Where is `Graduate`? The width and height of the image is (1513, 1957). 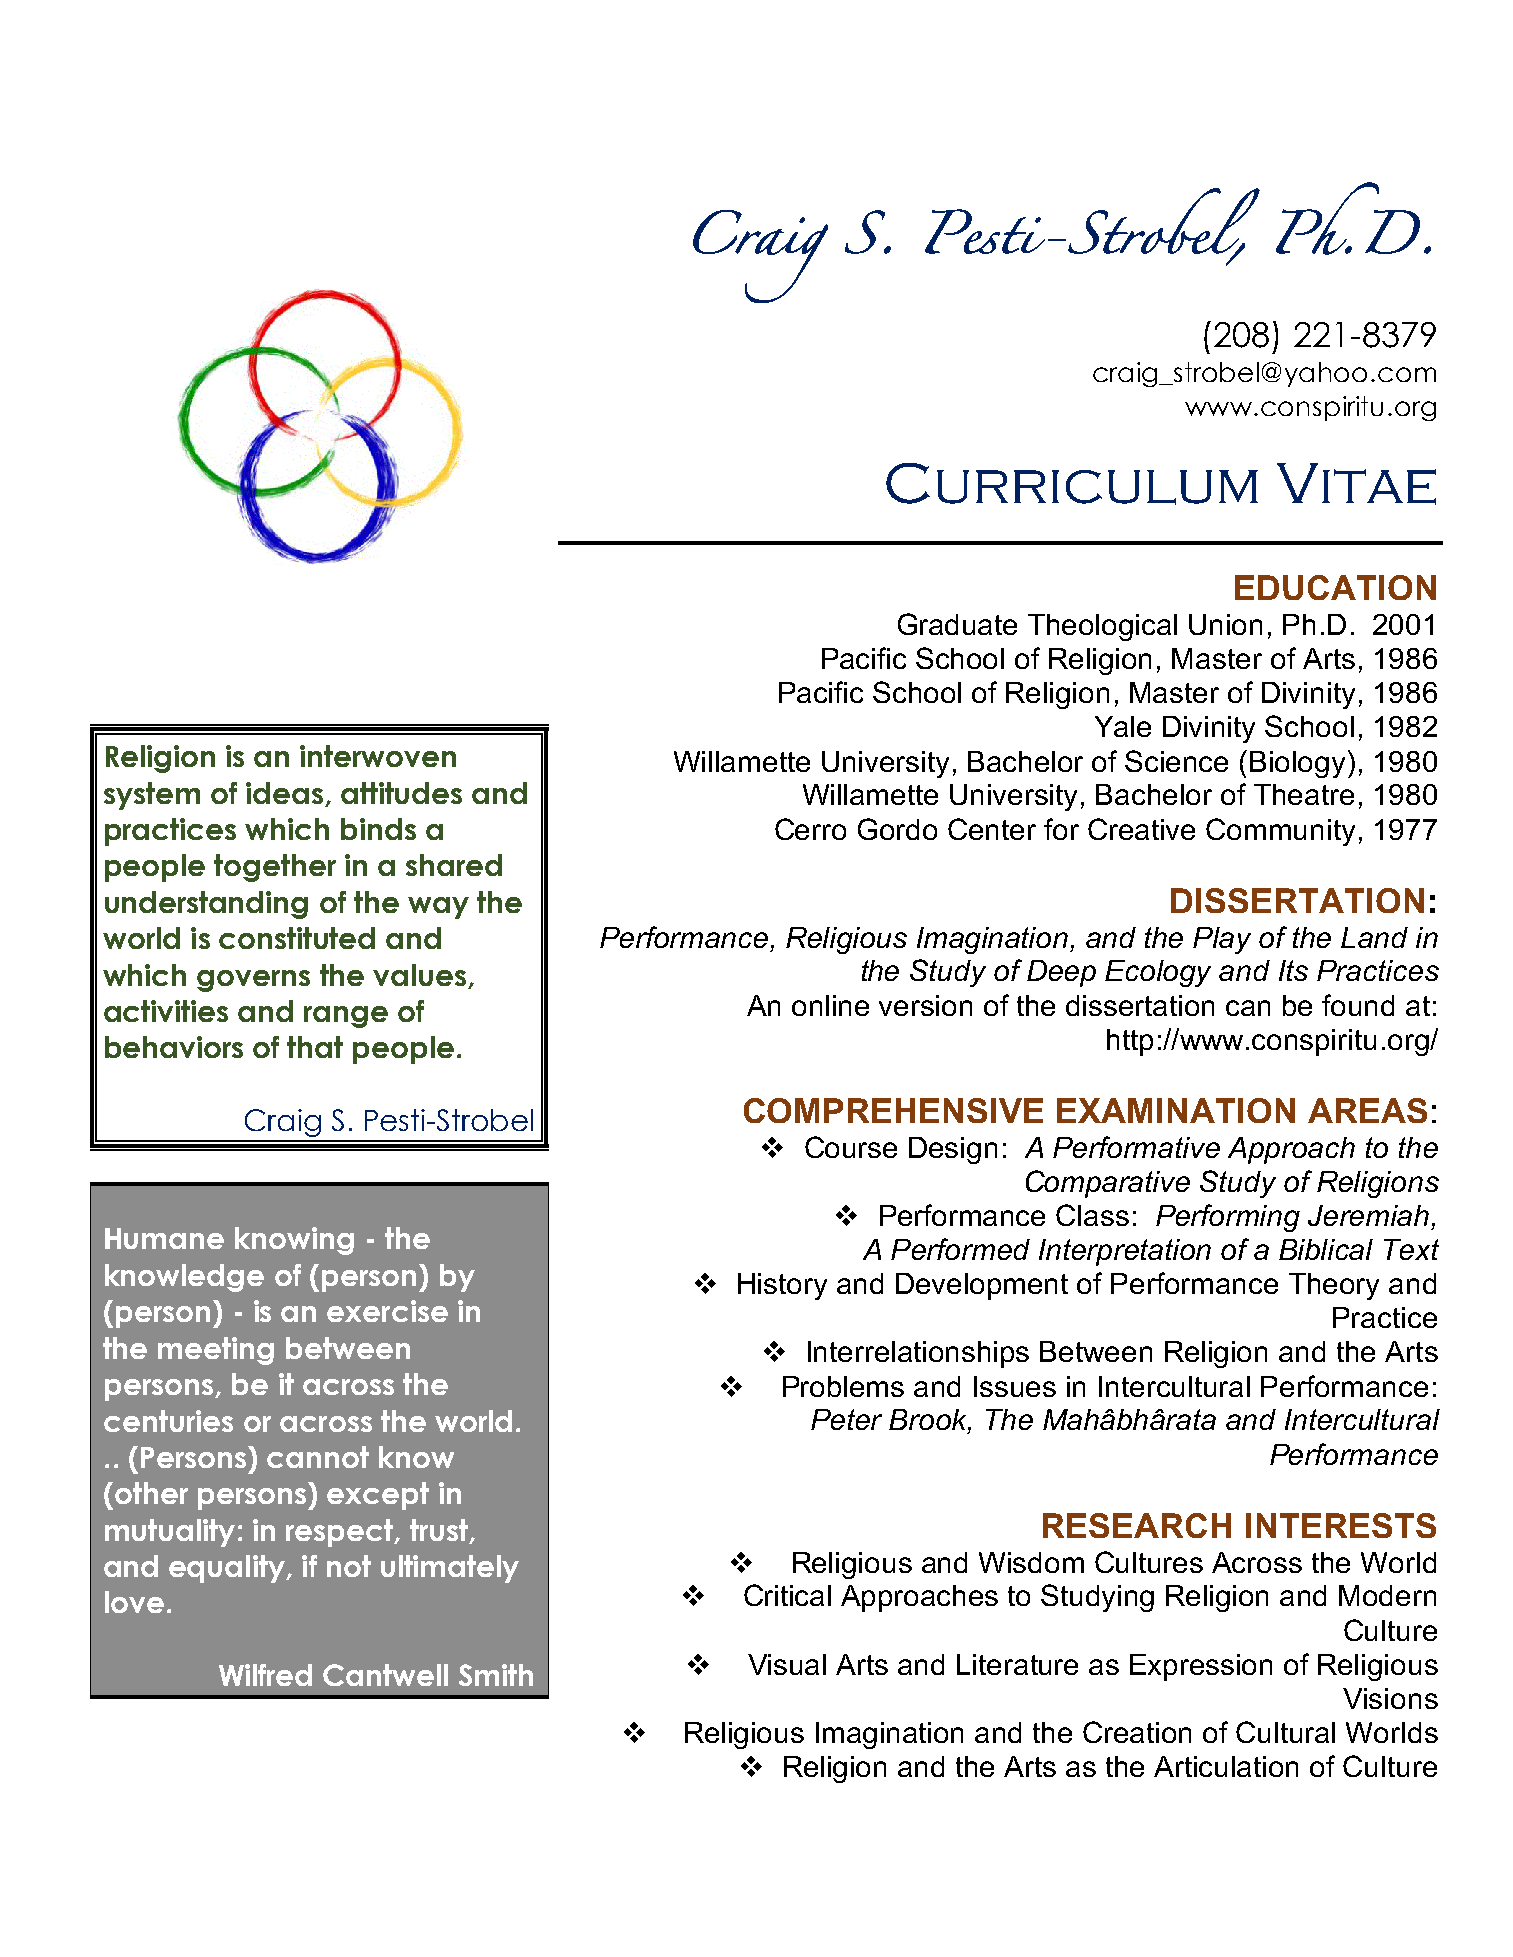 Graduate is located at coordinates (957, 624).
